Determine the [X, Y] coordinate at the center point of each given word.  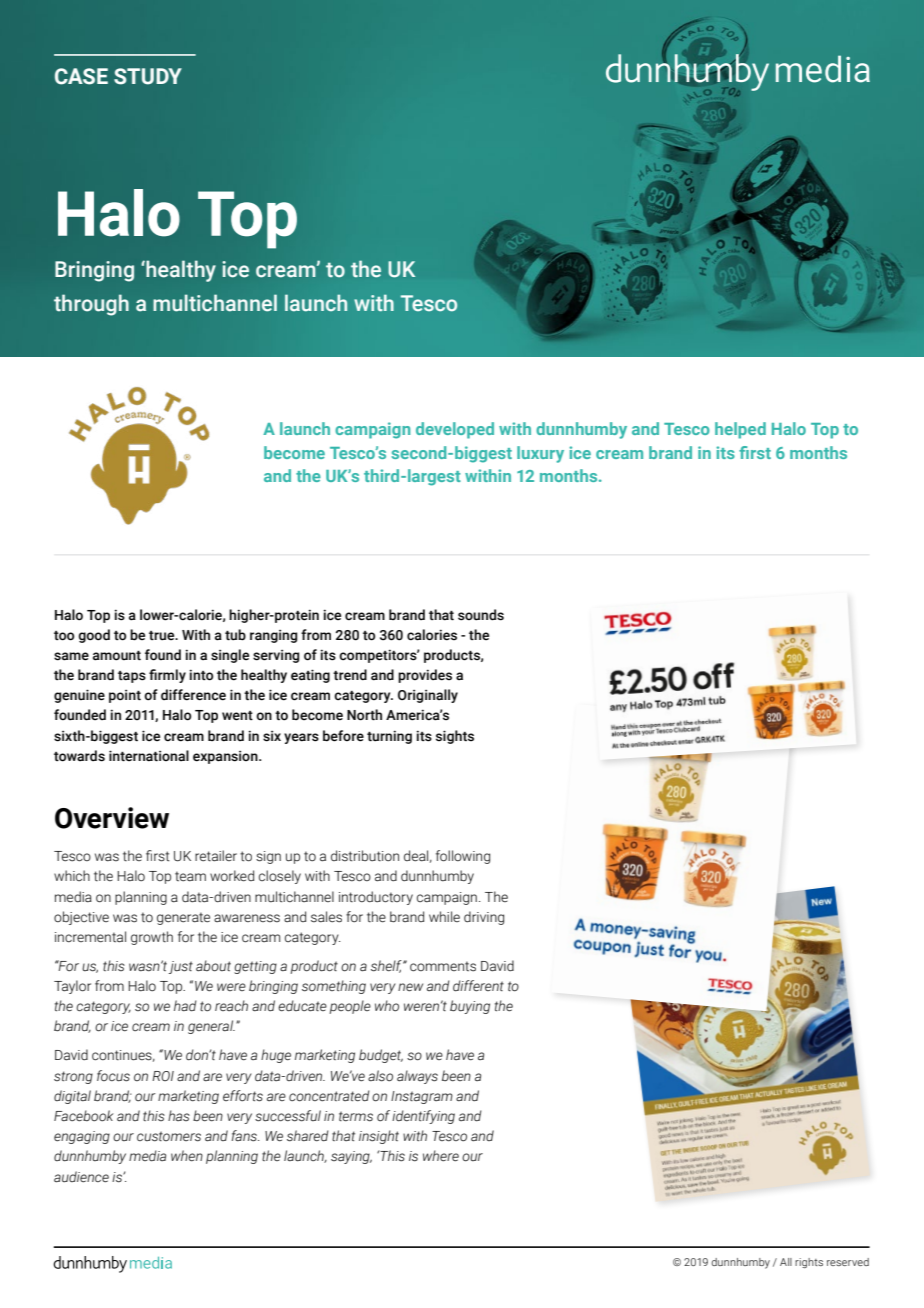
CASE [81, 76]
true [163, 636]
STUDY [148, 76]
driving [484, 918]
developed [455, 430]
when [187, 1156]
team [190, 876]
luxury [540, 454]
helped [740, 430]
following [463, 857]
